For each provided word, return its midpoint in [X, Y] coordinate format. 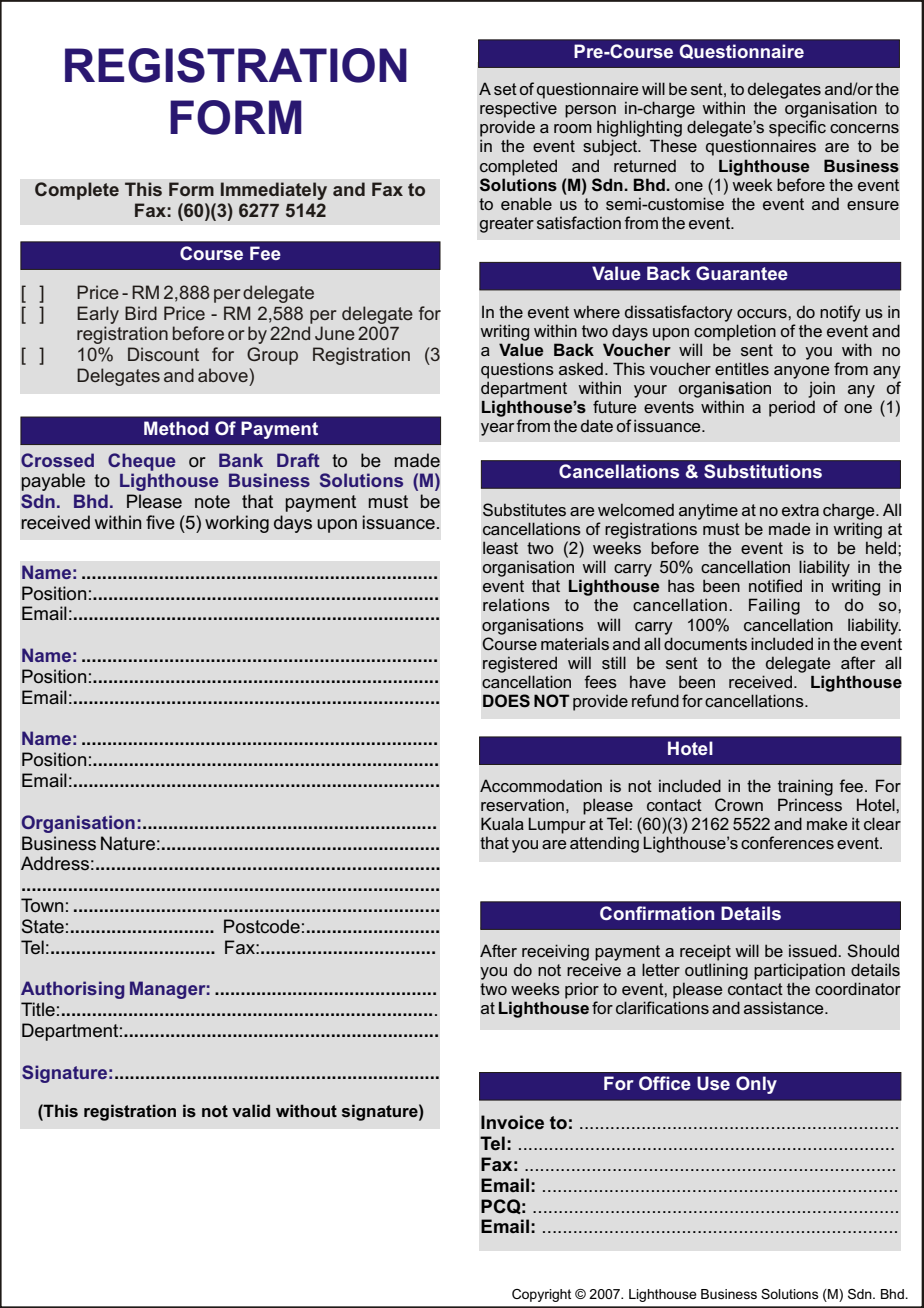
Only [756, 1085]
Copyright [541, 1295]
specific [797, 128]
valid [251, 1110]
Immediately [274, 191]
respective [518, 109]
